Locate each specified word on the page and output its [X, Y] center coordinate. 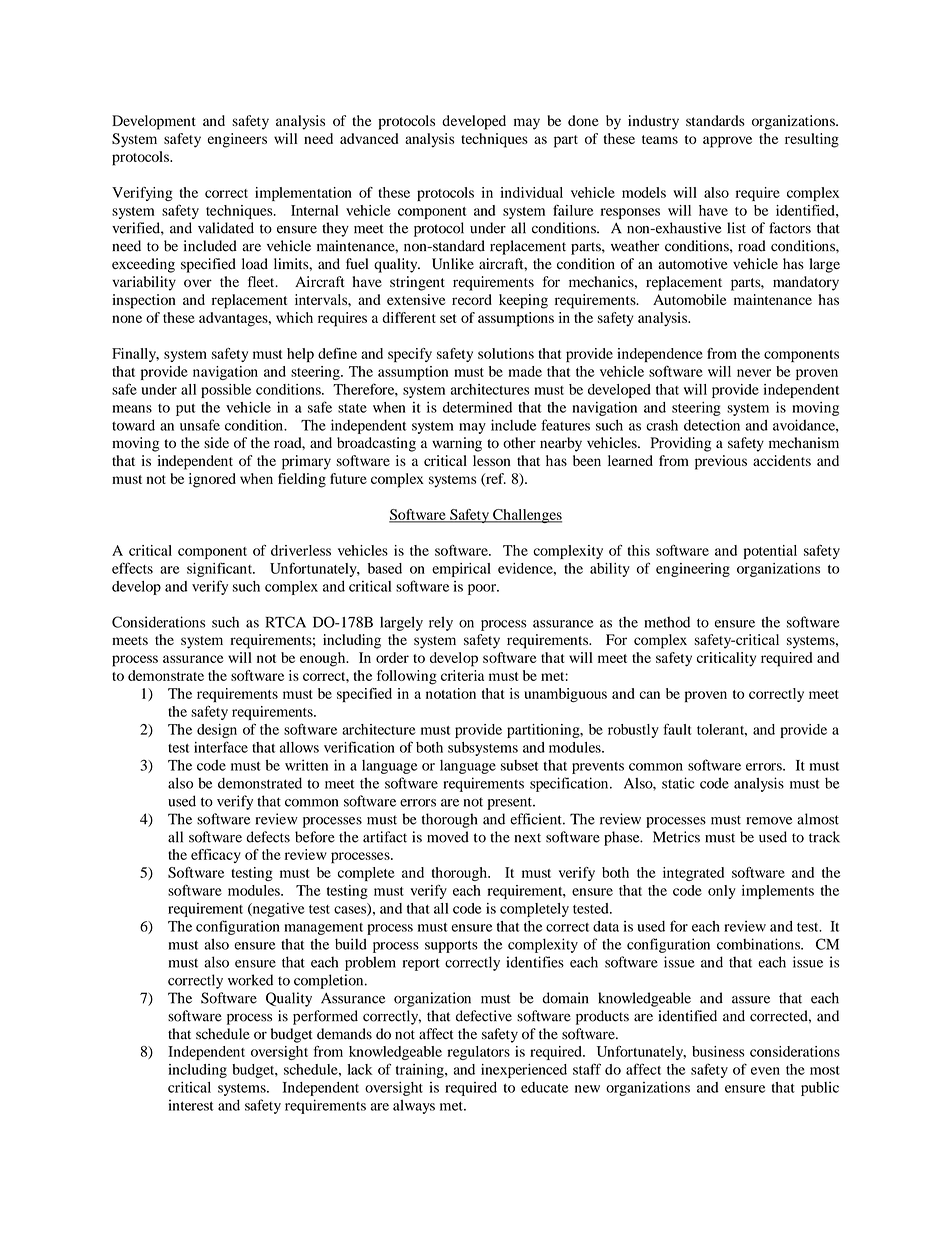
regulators [478, 1053]
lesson [492, 460]
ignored [212, 480]
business [718, 1051]
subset [520, 765]
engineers [237, 140]
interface [221, 747]
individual [531, 192]
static [678, 783]
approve [727, 142]
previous [721, 462]
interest [191, 1105]
